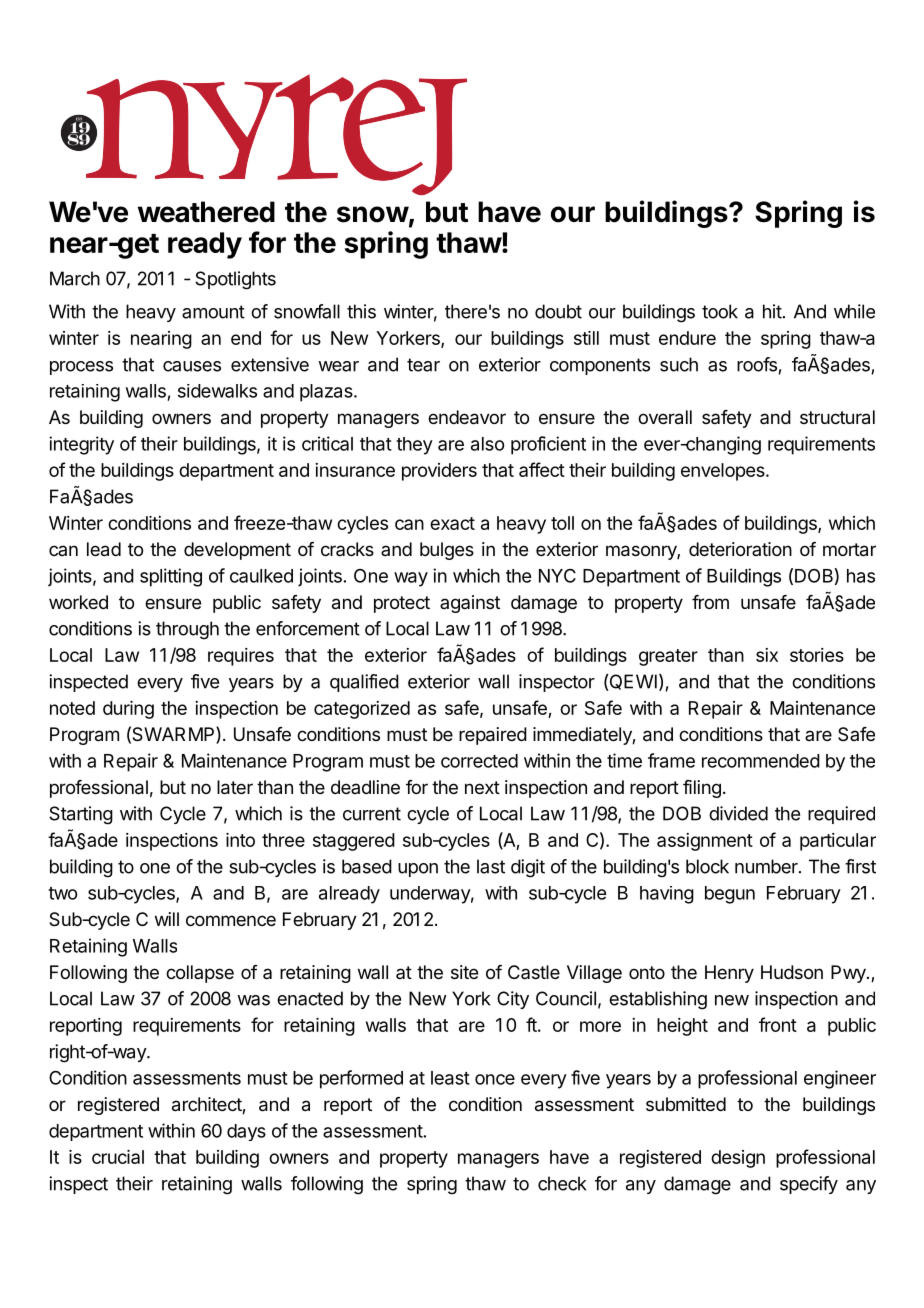  I want to click on last, so click(491, 866).
